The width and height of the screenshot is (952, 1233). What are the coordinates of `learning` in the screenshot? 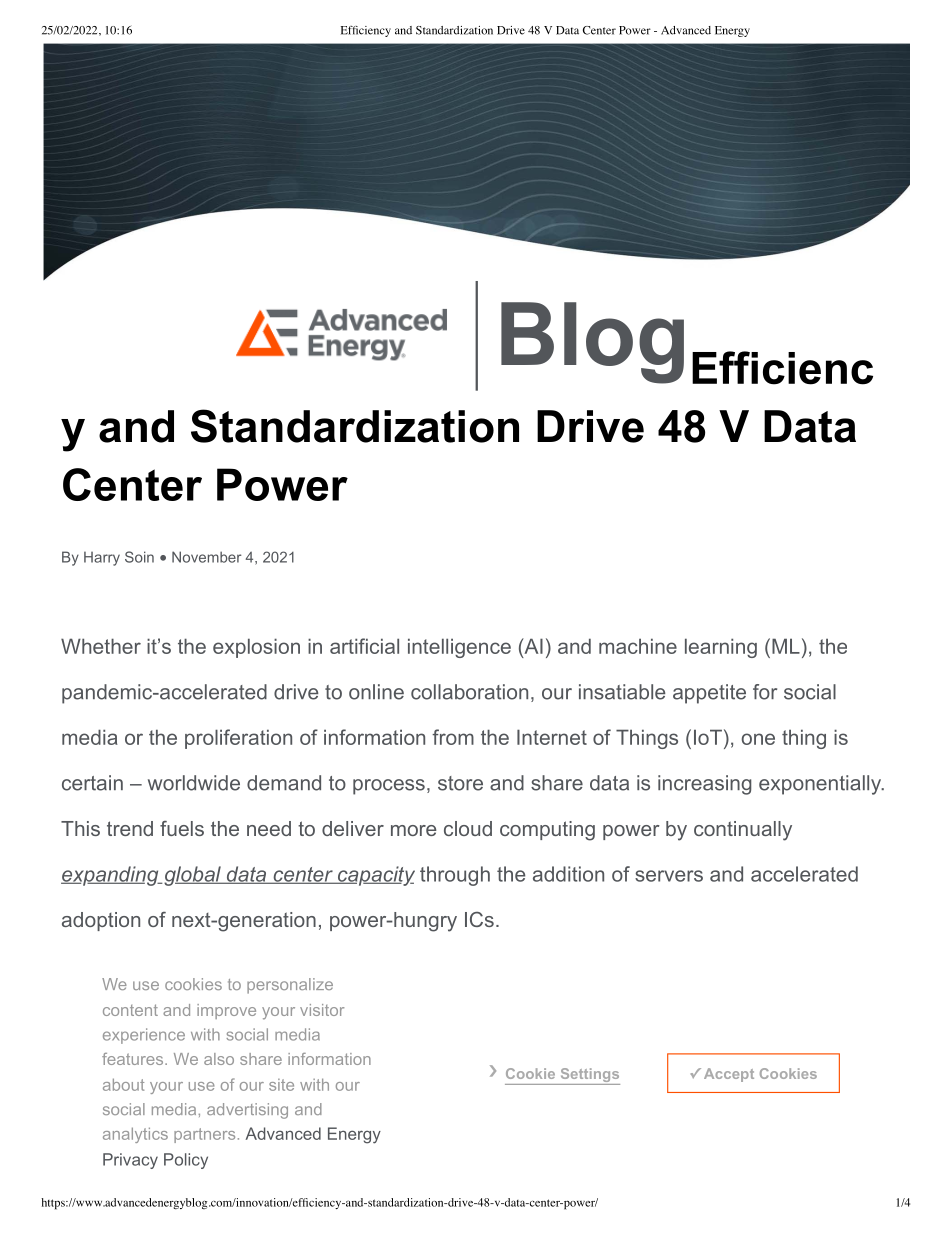 It's located at (721, 648).
